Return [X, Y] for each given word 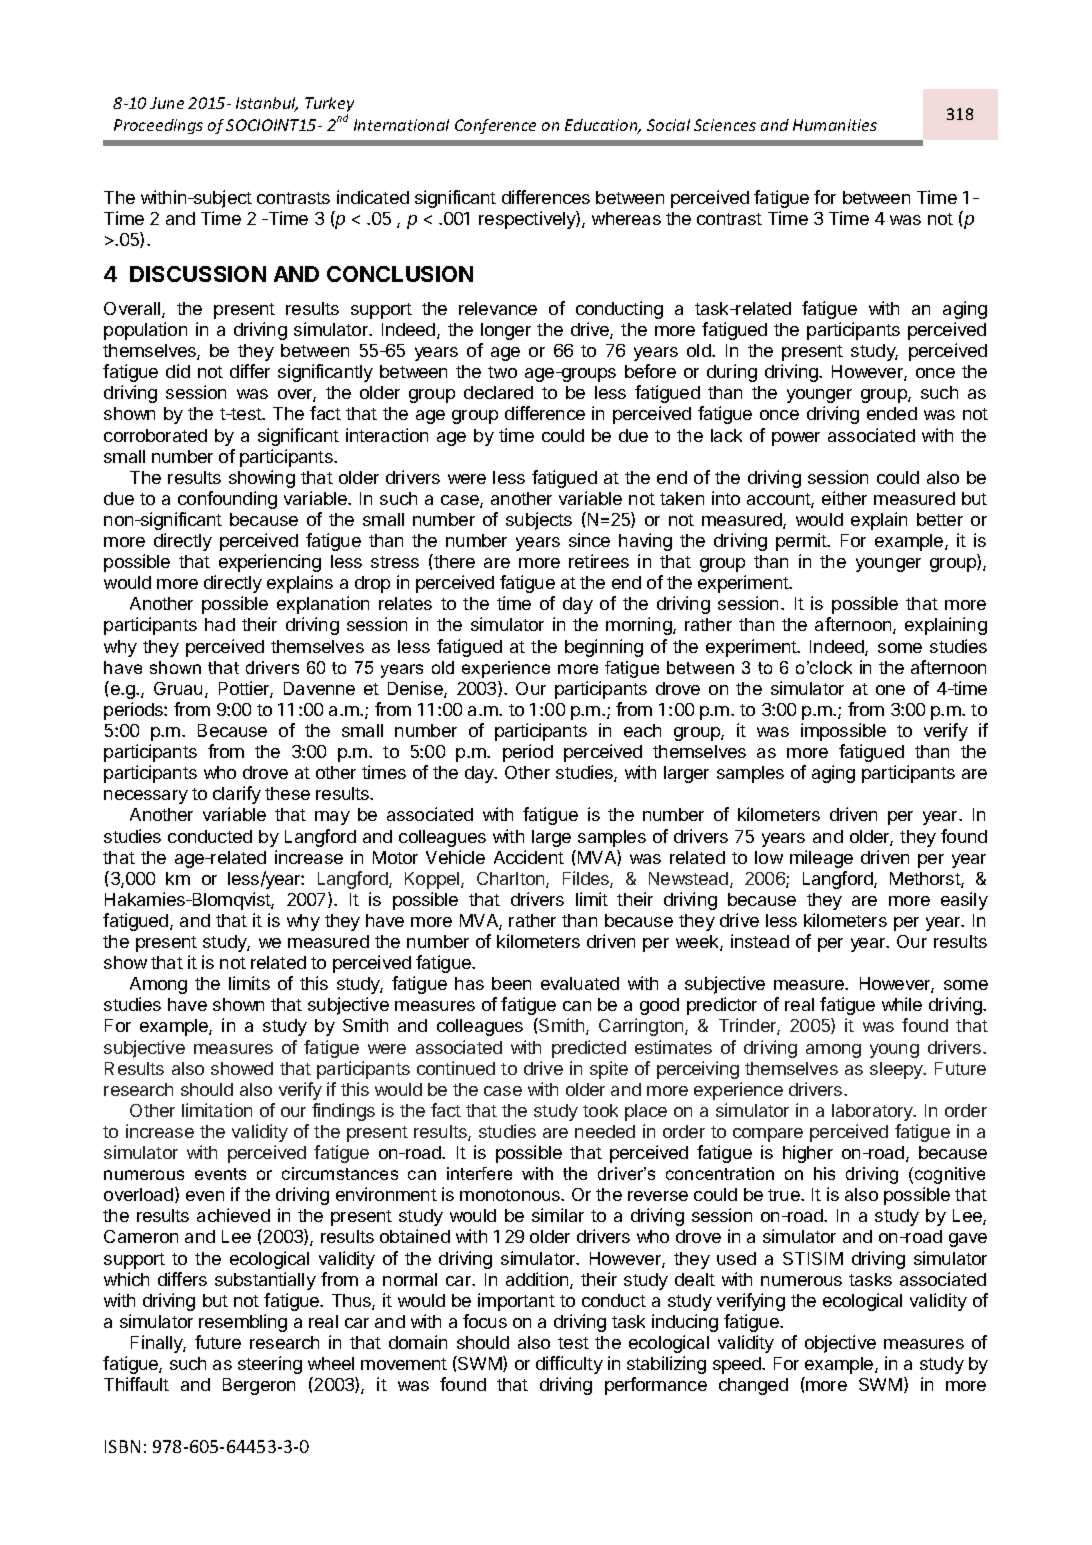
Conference [495, 126]
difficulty [569, 1365]
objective [840, 1344]
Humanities [835, 125]
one [890, 690]
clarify [237, 795]
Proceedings [158, 126]
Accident [529, 857]
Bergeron [259, 1386]
